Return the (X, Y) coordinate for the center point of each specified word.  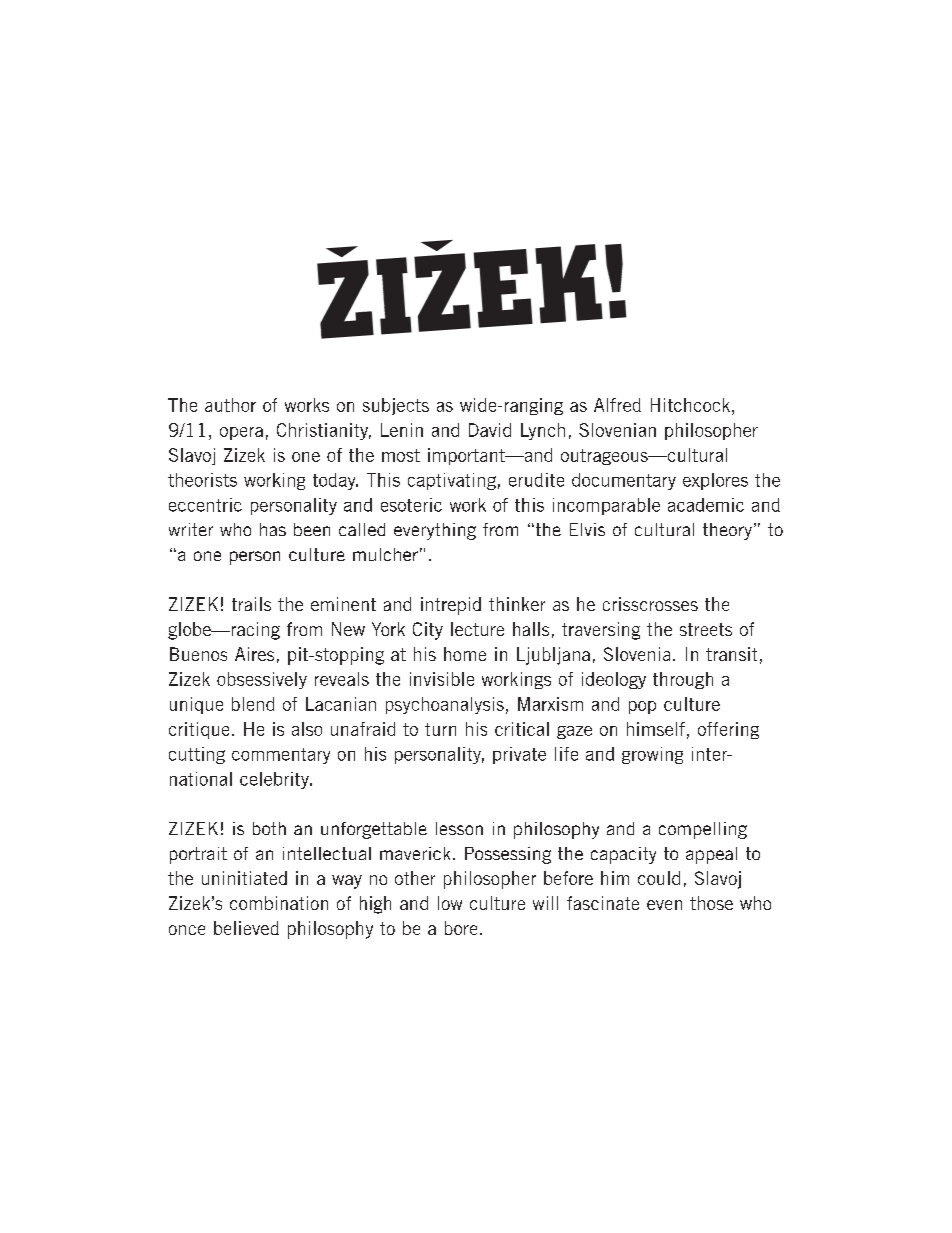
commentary (281, 756)
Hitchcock (690, 405)
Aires (254, 654)
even (664, 905)
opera (241, 433)
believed (246, 928)
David (490, 430)
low (450, 903)
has (273, 529)
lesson (459, 828)
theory (727, 531)
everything (435, 531)
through (683, 680)
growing (652, 755)
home (465, 654)
